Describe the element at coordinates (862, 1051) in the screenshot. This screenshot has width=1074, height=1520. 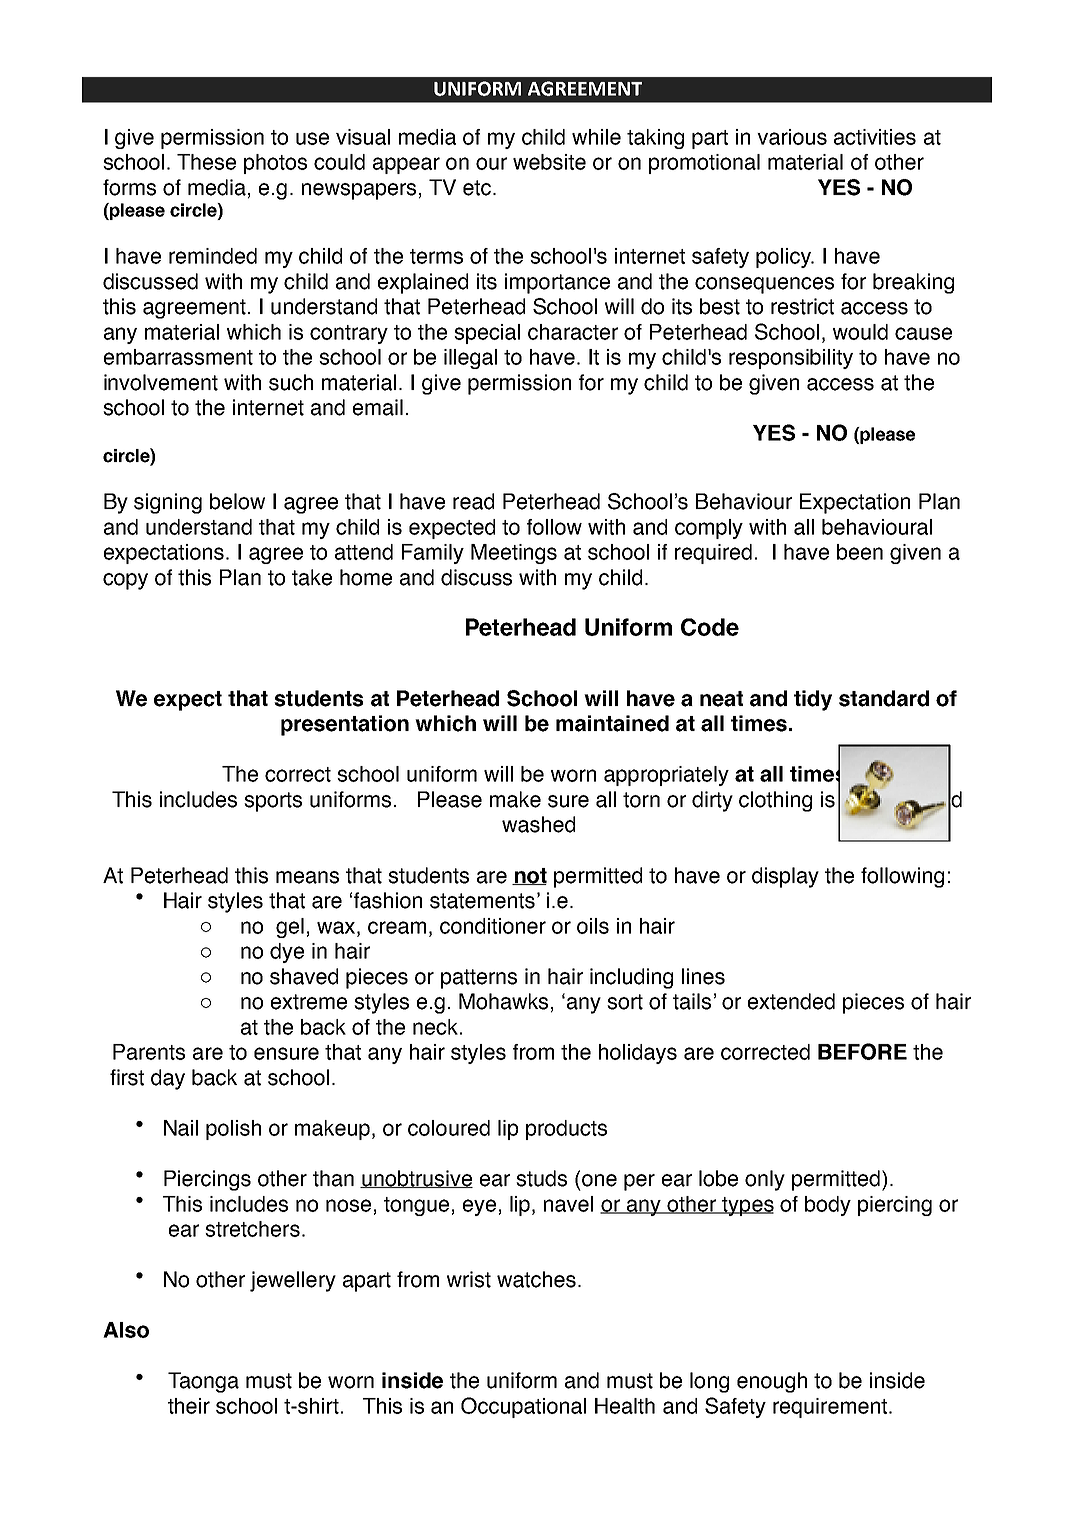
I see `BEFORE` at that location.
